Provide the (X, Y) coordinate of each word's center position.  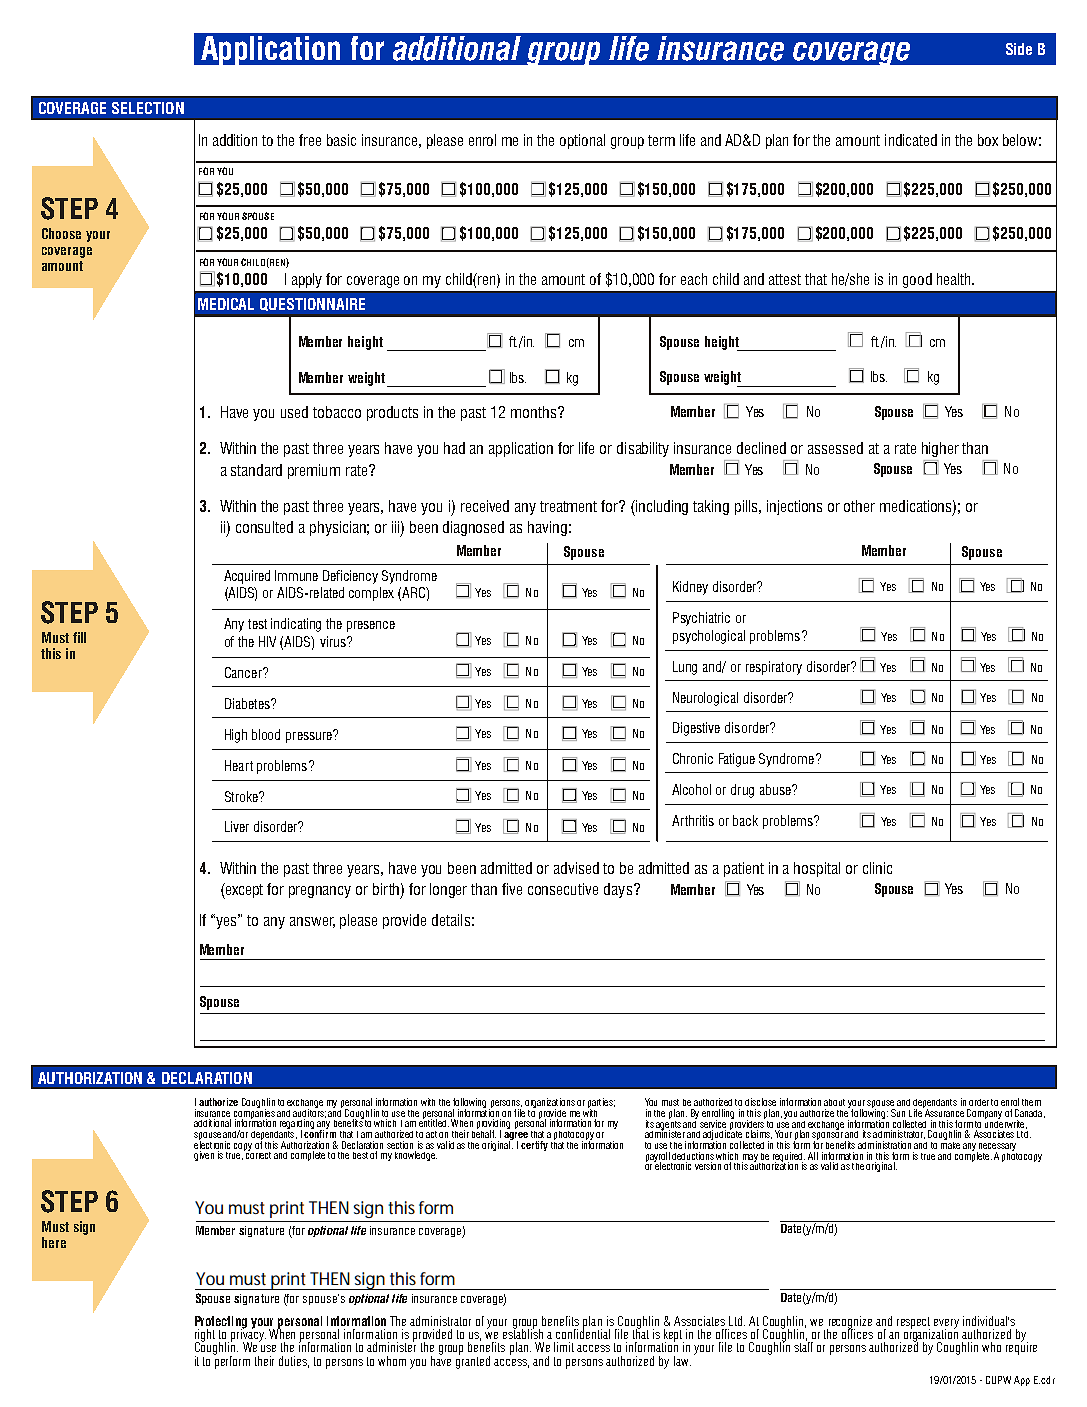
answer (312, 922)
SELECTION (148, 108)
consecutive (563, 889)
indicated (911, 140)
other (859, 506)
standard (256, 470)
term (661, 140)
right (205, 1336)
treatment (568, 506)
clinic (877, 868)
